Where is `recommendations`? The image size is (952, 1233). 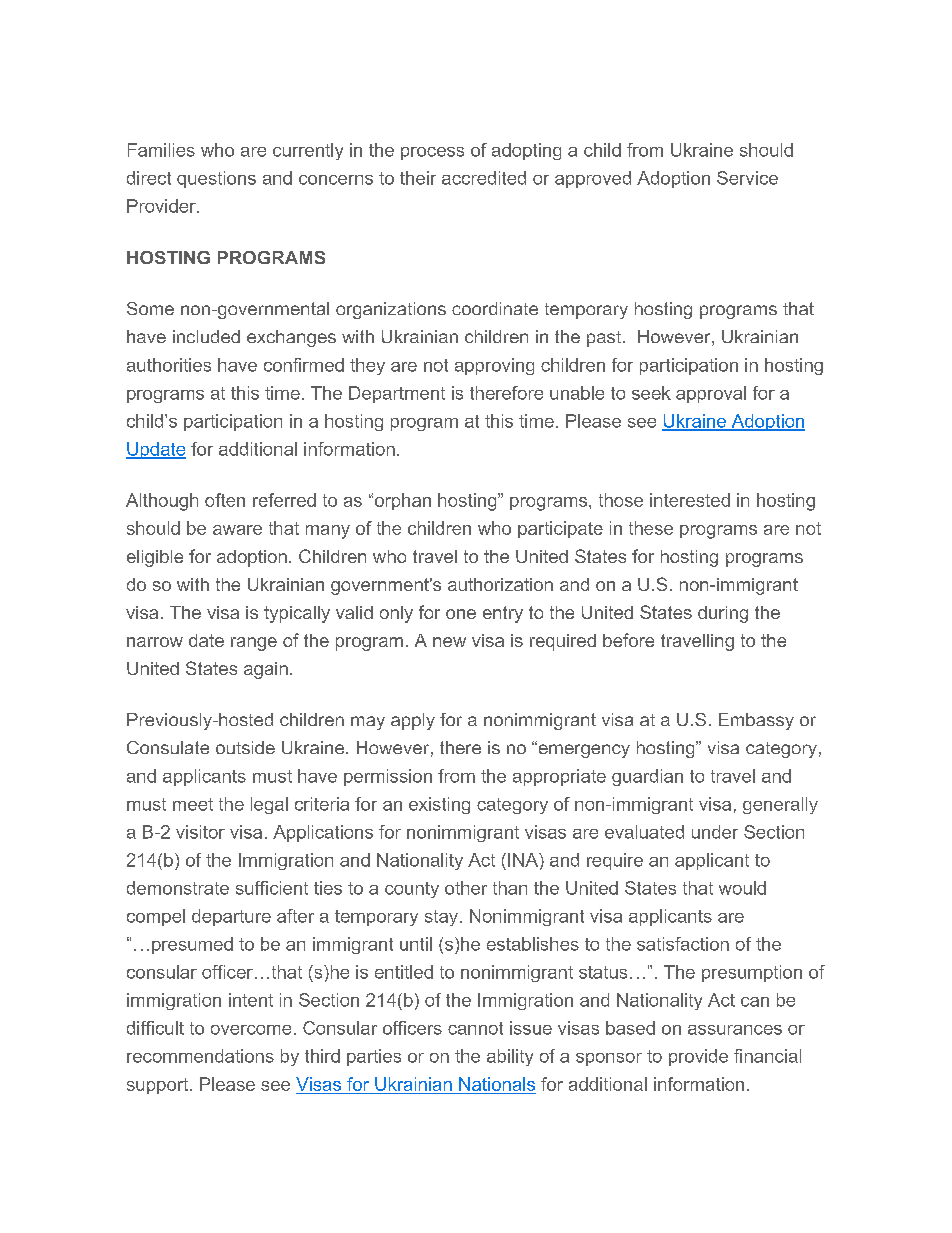 recommendations is located at coordinates (200, 1056).
